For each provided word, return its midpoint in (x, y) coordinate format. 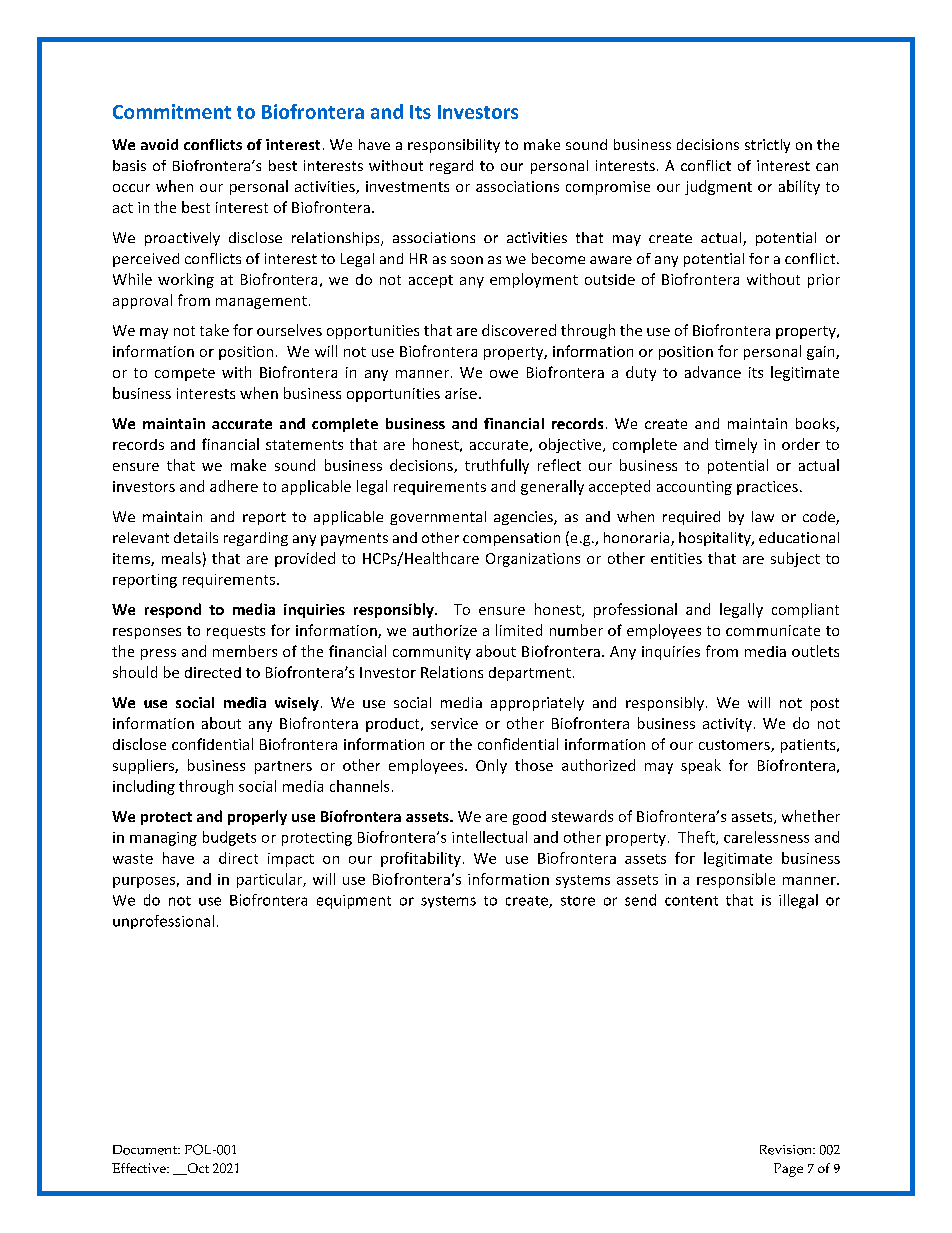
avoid (159, 144)
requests (236, 632)
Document (146, 1150)
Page (788, 1170)
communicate (773, 630)
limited (519, 630)
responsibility (454, 146)
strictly (767, 146)
